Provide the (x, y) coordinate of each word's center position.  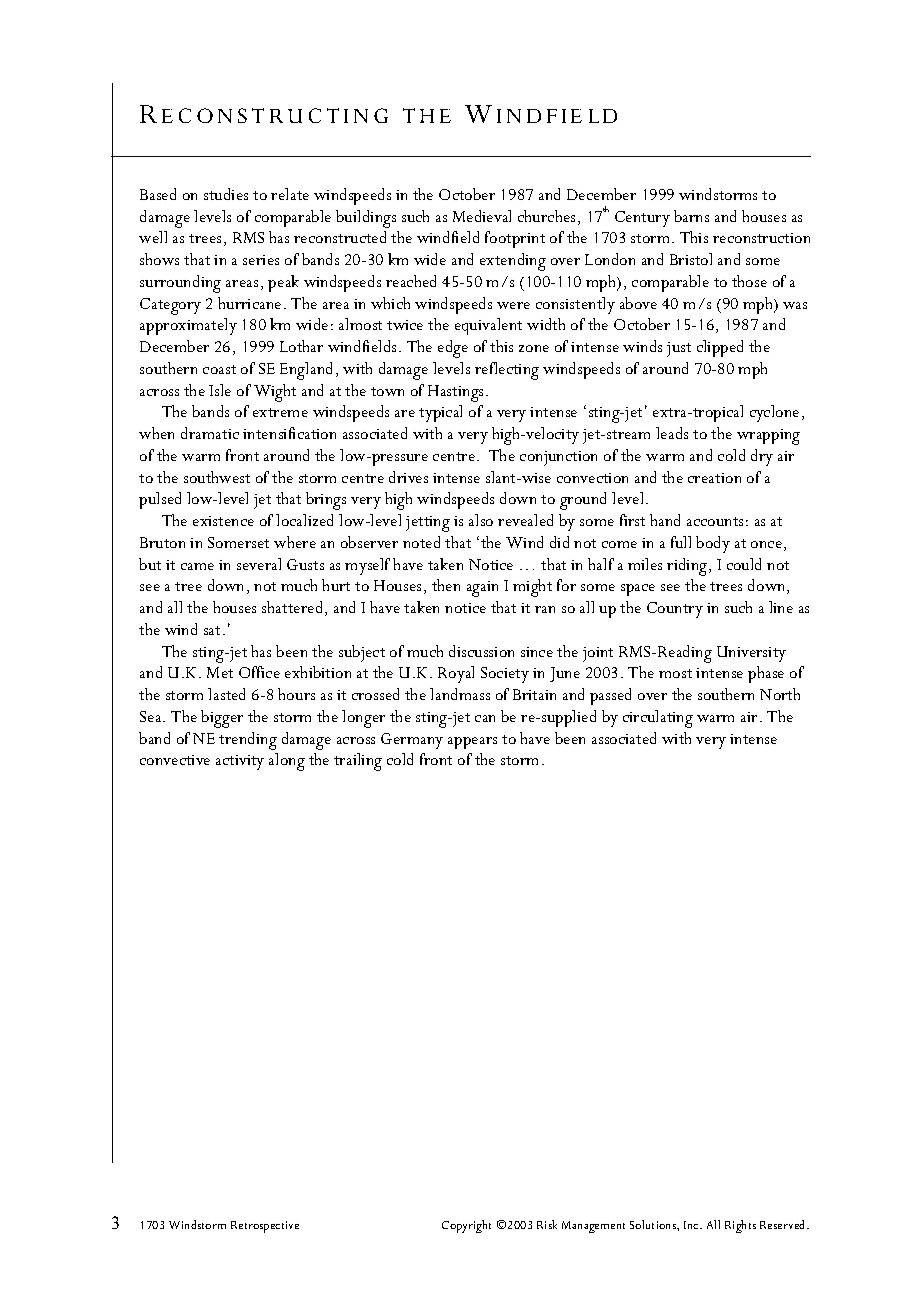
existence (223, 521)
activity (240, 762)
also (481, 520)
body (713, 544)
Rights (740, 1226)
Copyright (466, 1226)
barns (691, 216)
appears (472, 743)
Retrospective (265, 1227)
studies (226, 194)
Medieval (482, 216)
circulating (658, 719)
